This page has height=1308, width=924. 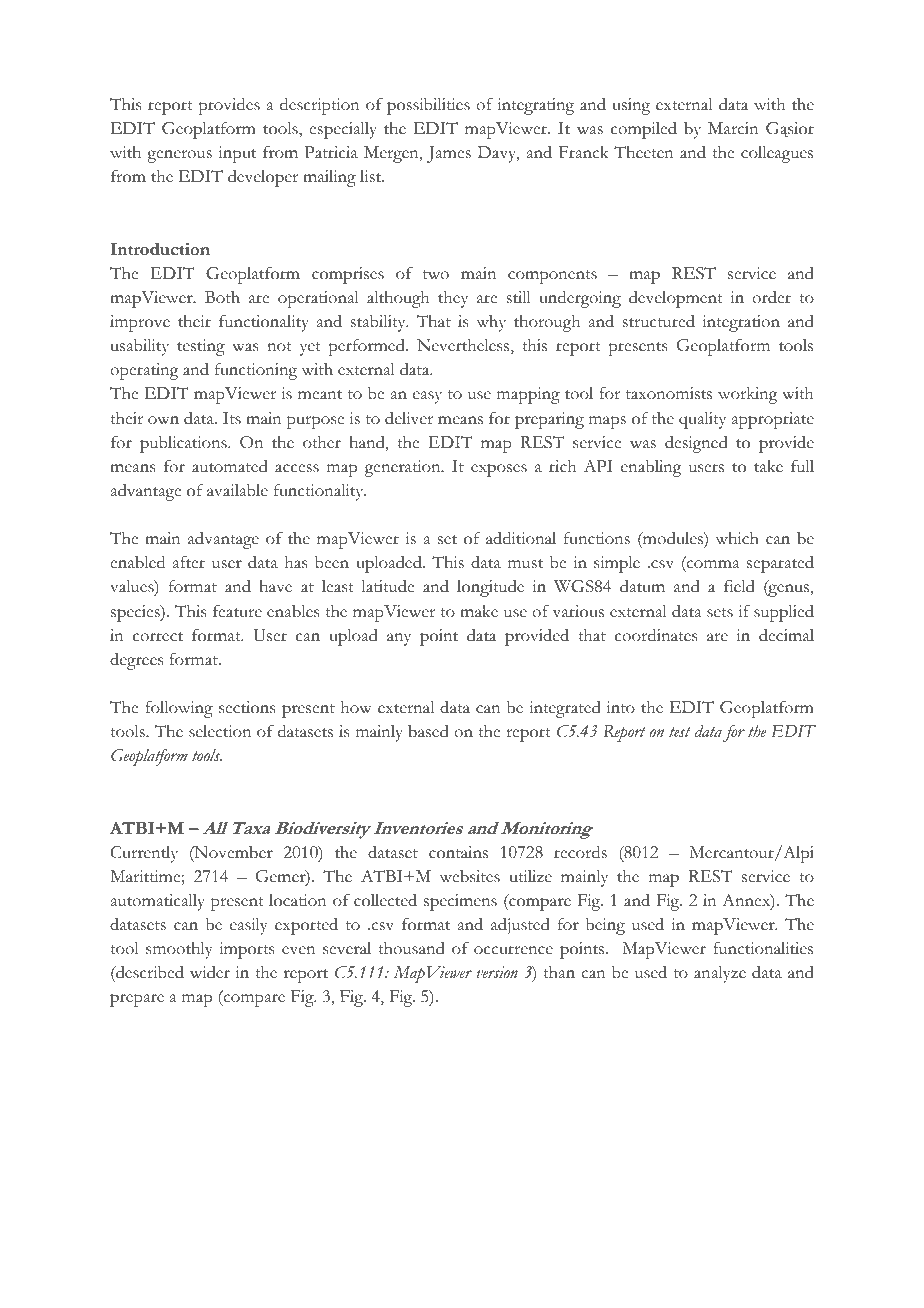 What do you see at coordinates (230, 466) in the page?
I see `automated` at bounding box center [230, 466].
